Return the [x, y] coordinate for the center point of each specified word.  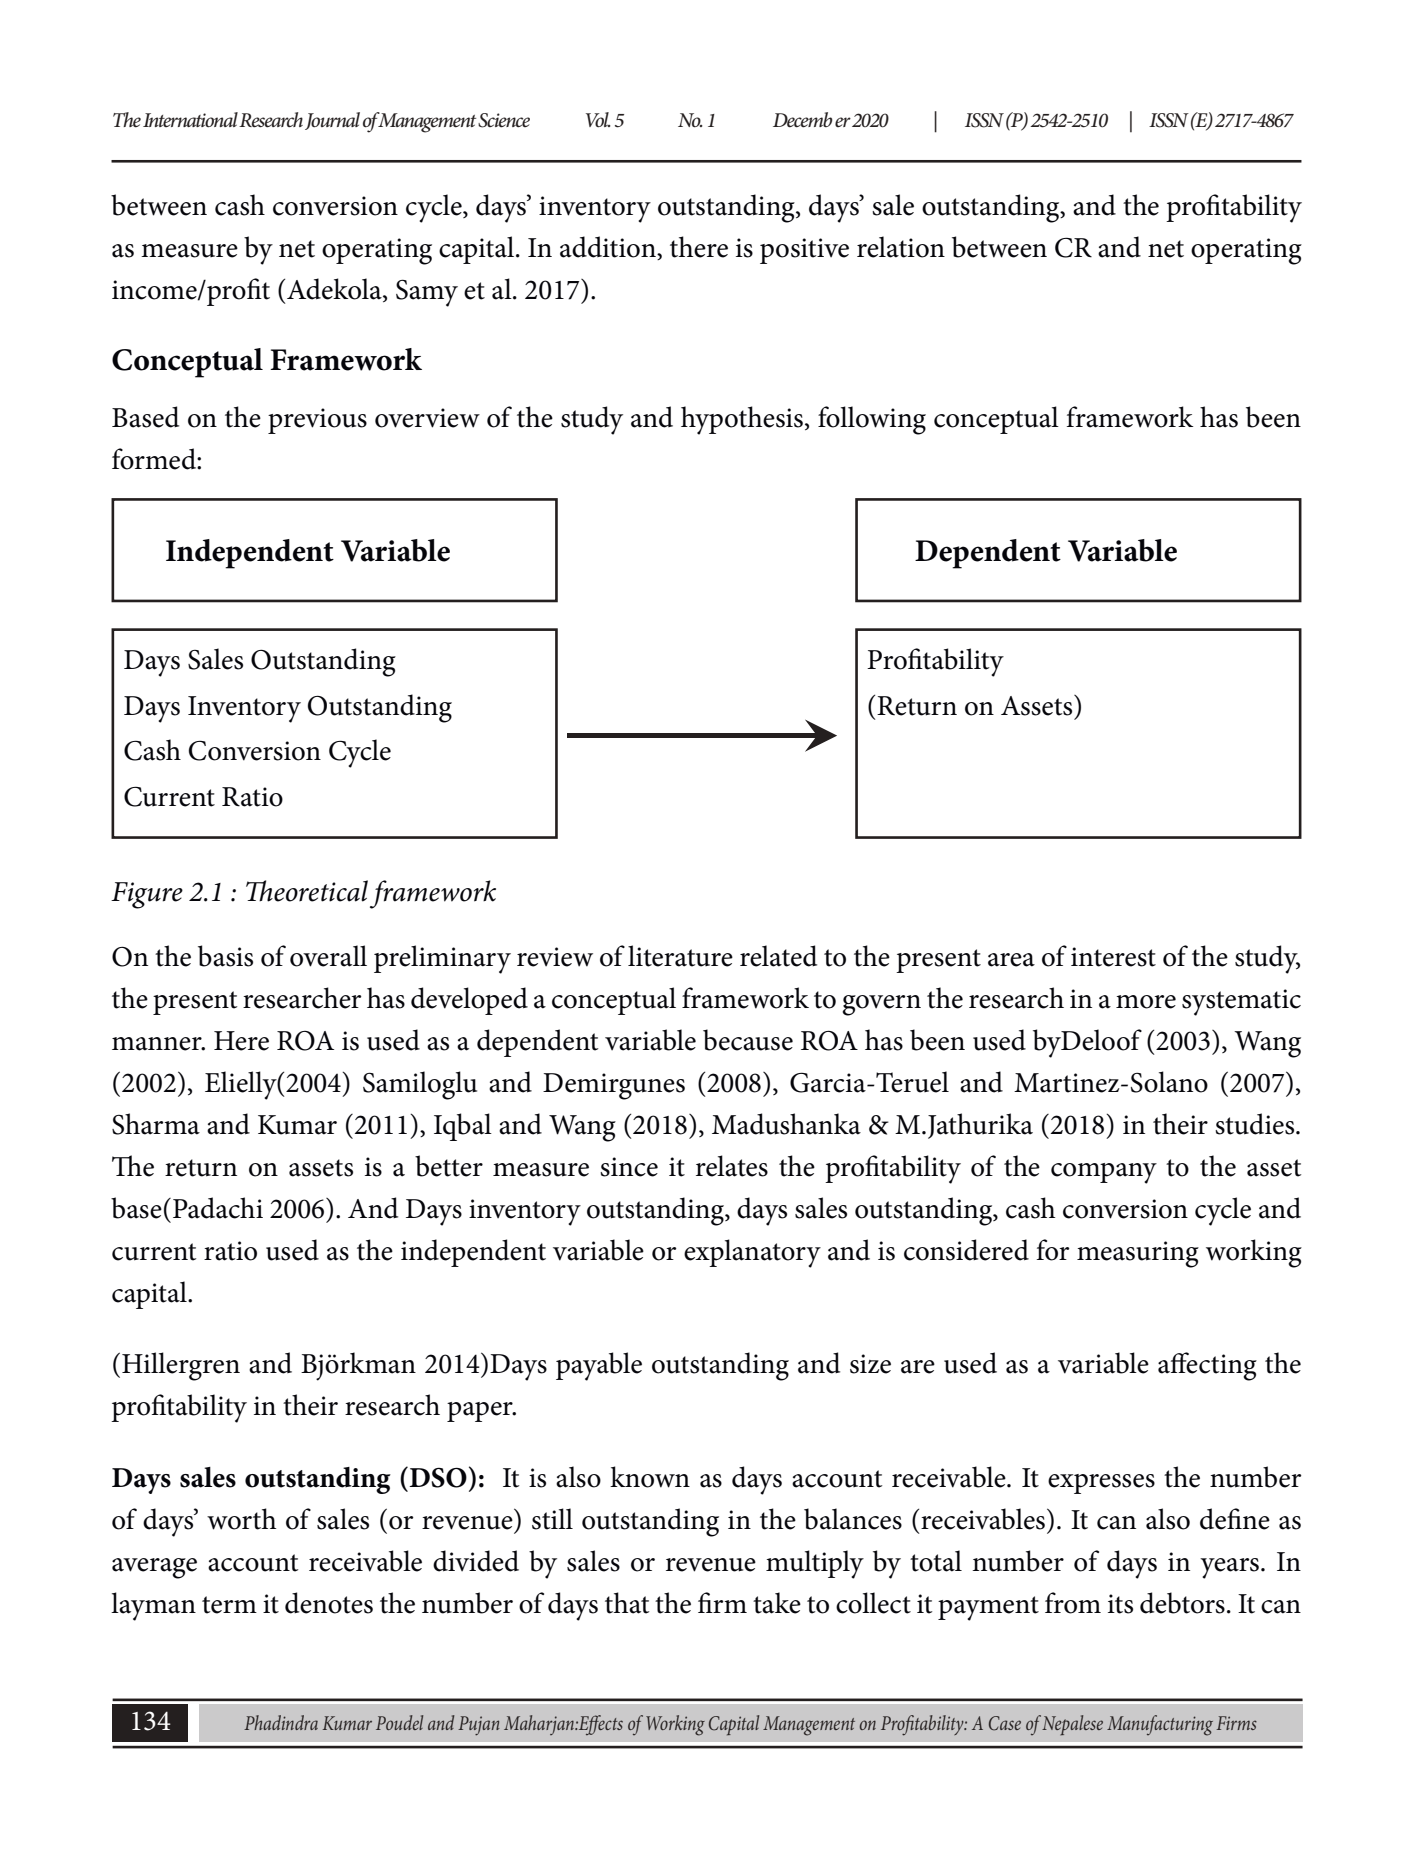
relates [732, 1166]
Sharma [156, 1124]
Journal [332, 121]
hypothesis [742, 420]
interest [1113, 957]
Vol [598, 120]
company [1104, 1173]
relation [901, 247]
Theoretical [307, 891]
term [229, 1605]
